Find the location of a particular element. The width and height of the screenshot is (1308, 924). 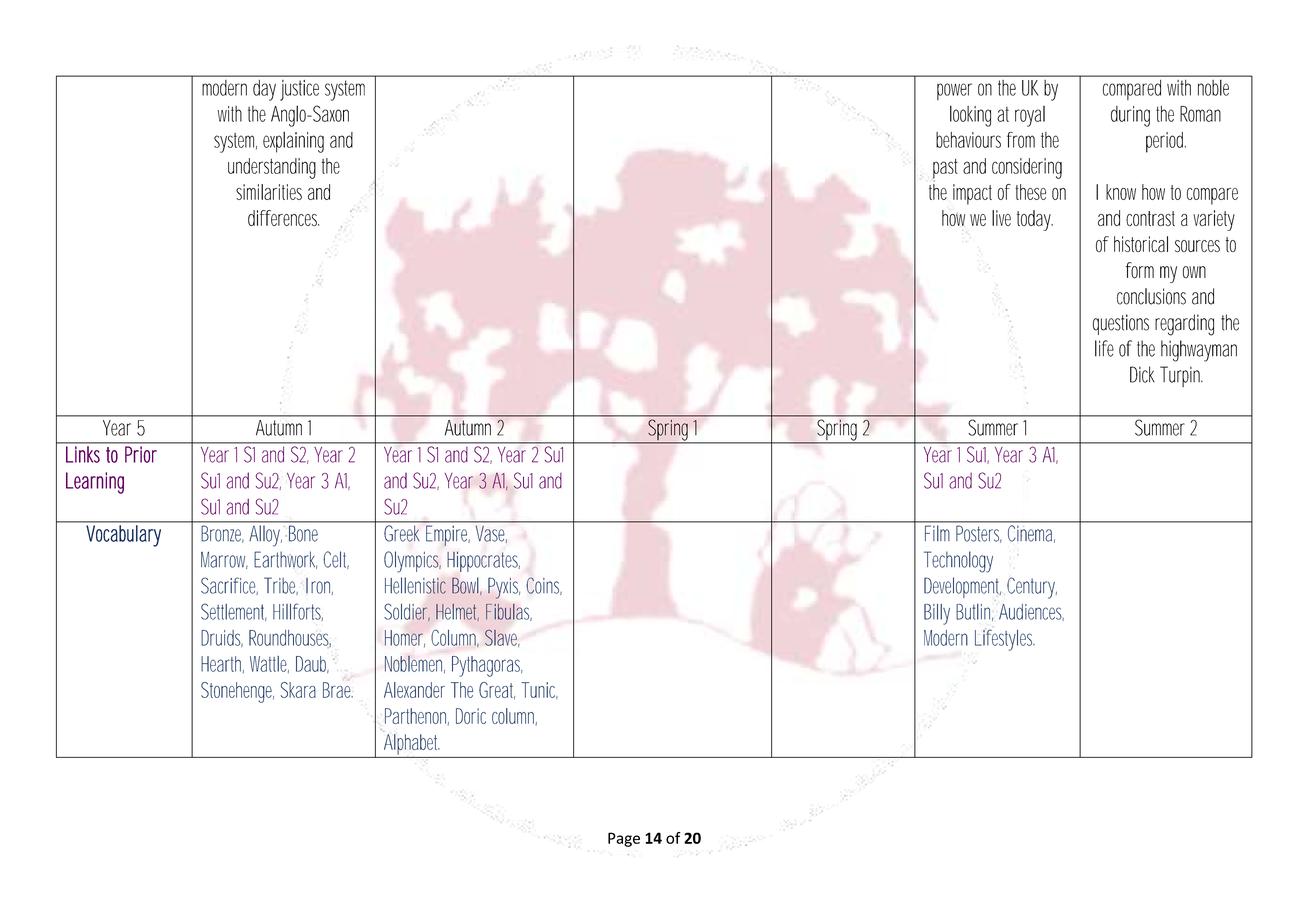

power is located at coordinates (954, 91).
